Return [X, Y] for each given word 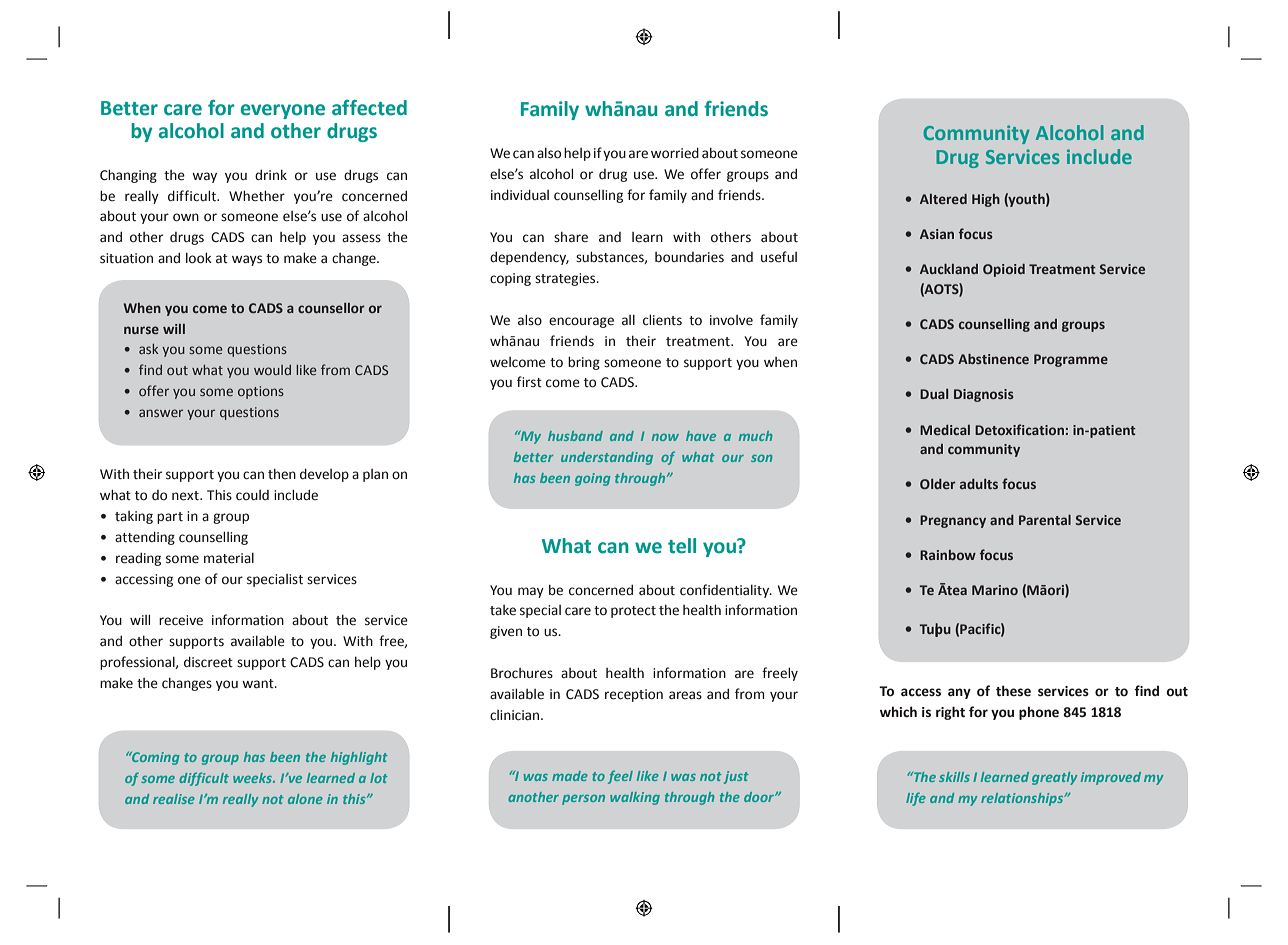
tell [682, 546]
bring [584, 363]
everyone [283, 111]
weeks [253, 778]
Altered [943, 199]
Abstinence [993, 359]
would [272, 370]
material [229, 558]
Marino [995, 590]
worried [675, 153]
